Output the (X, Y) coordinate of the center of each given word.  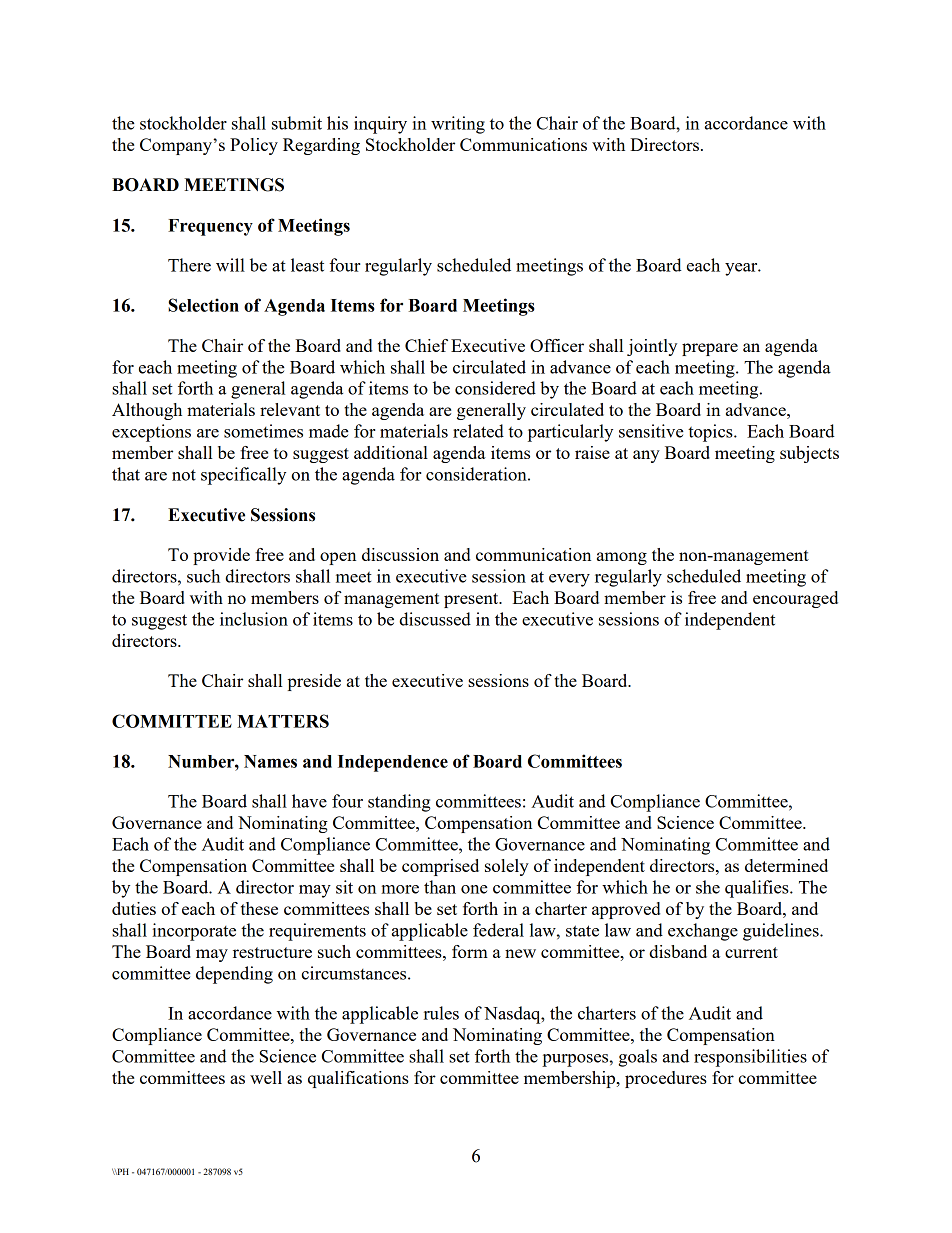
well (266, 1077)
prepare (710, 349)
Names (270, 761)
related (478, 431)
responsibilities (750, 1058)
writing (458, 125)
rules (441, 1013)
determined (786, 865)
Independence (393, 763)
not (184, 475)
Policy (254, 146)
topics (711, 433)
